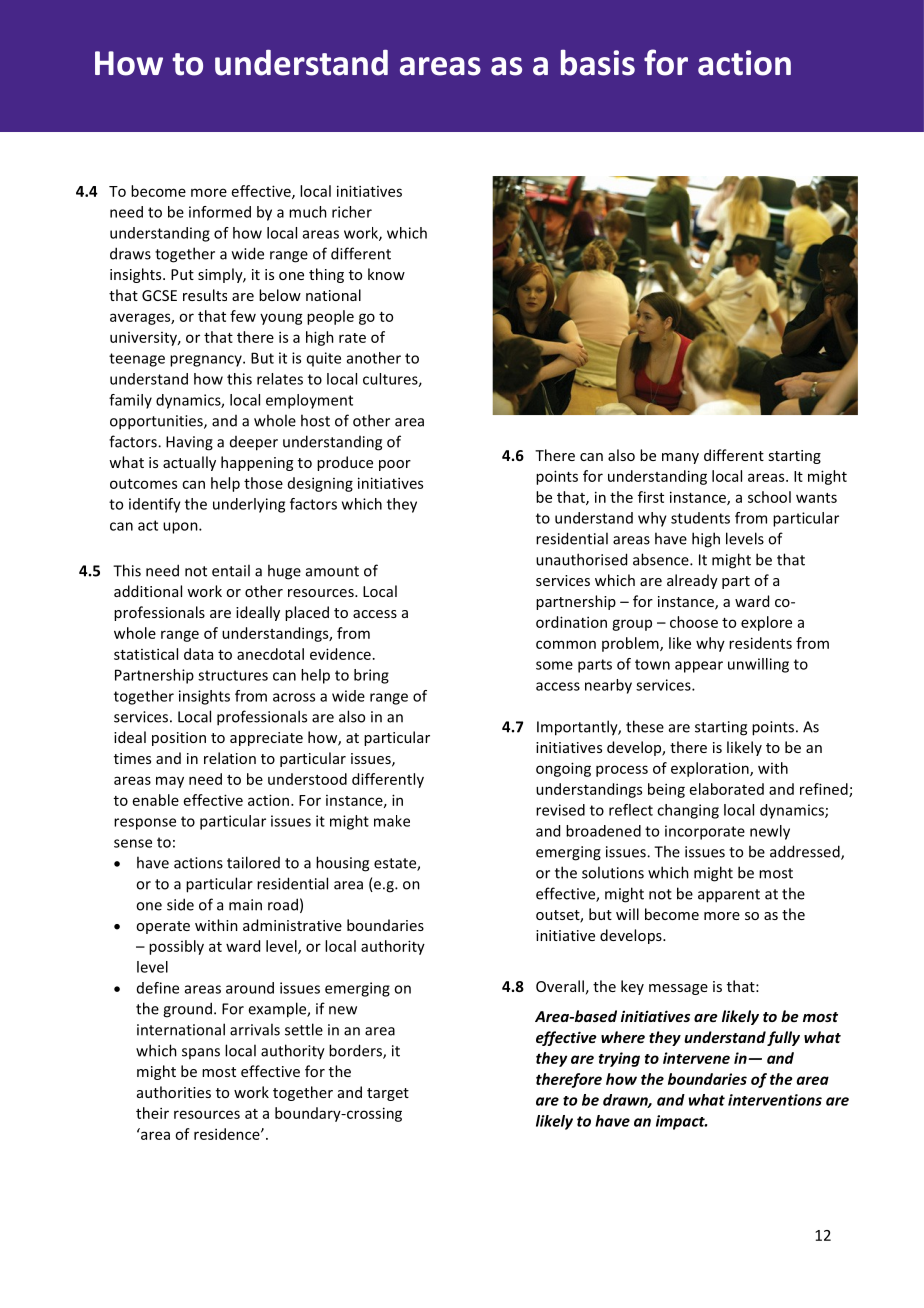  I want to click on know, so click(386, 274).
